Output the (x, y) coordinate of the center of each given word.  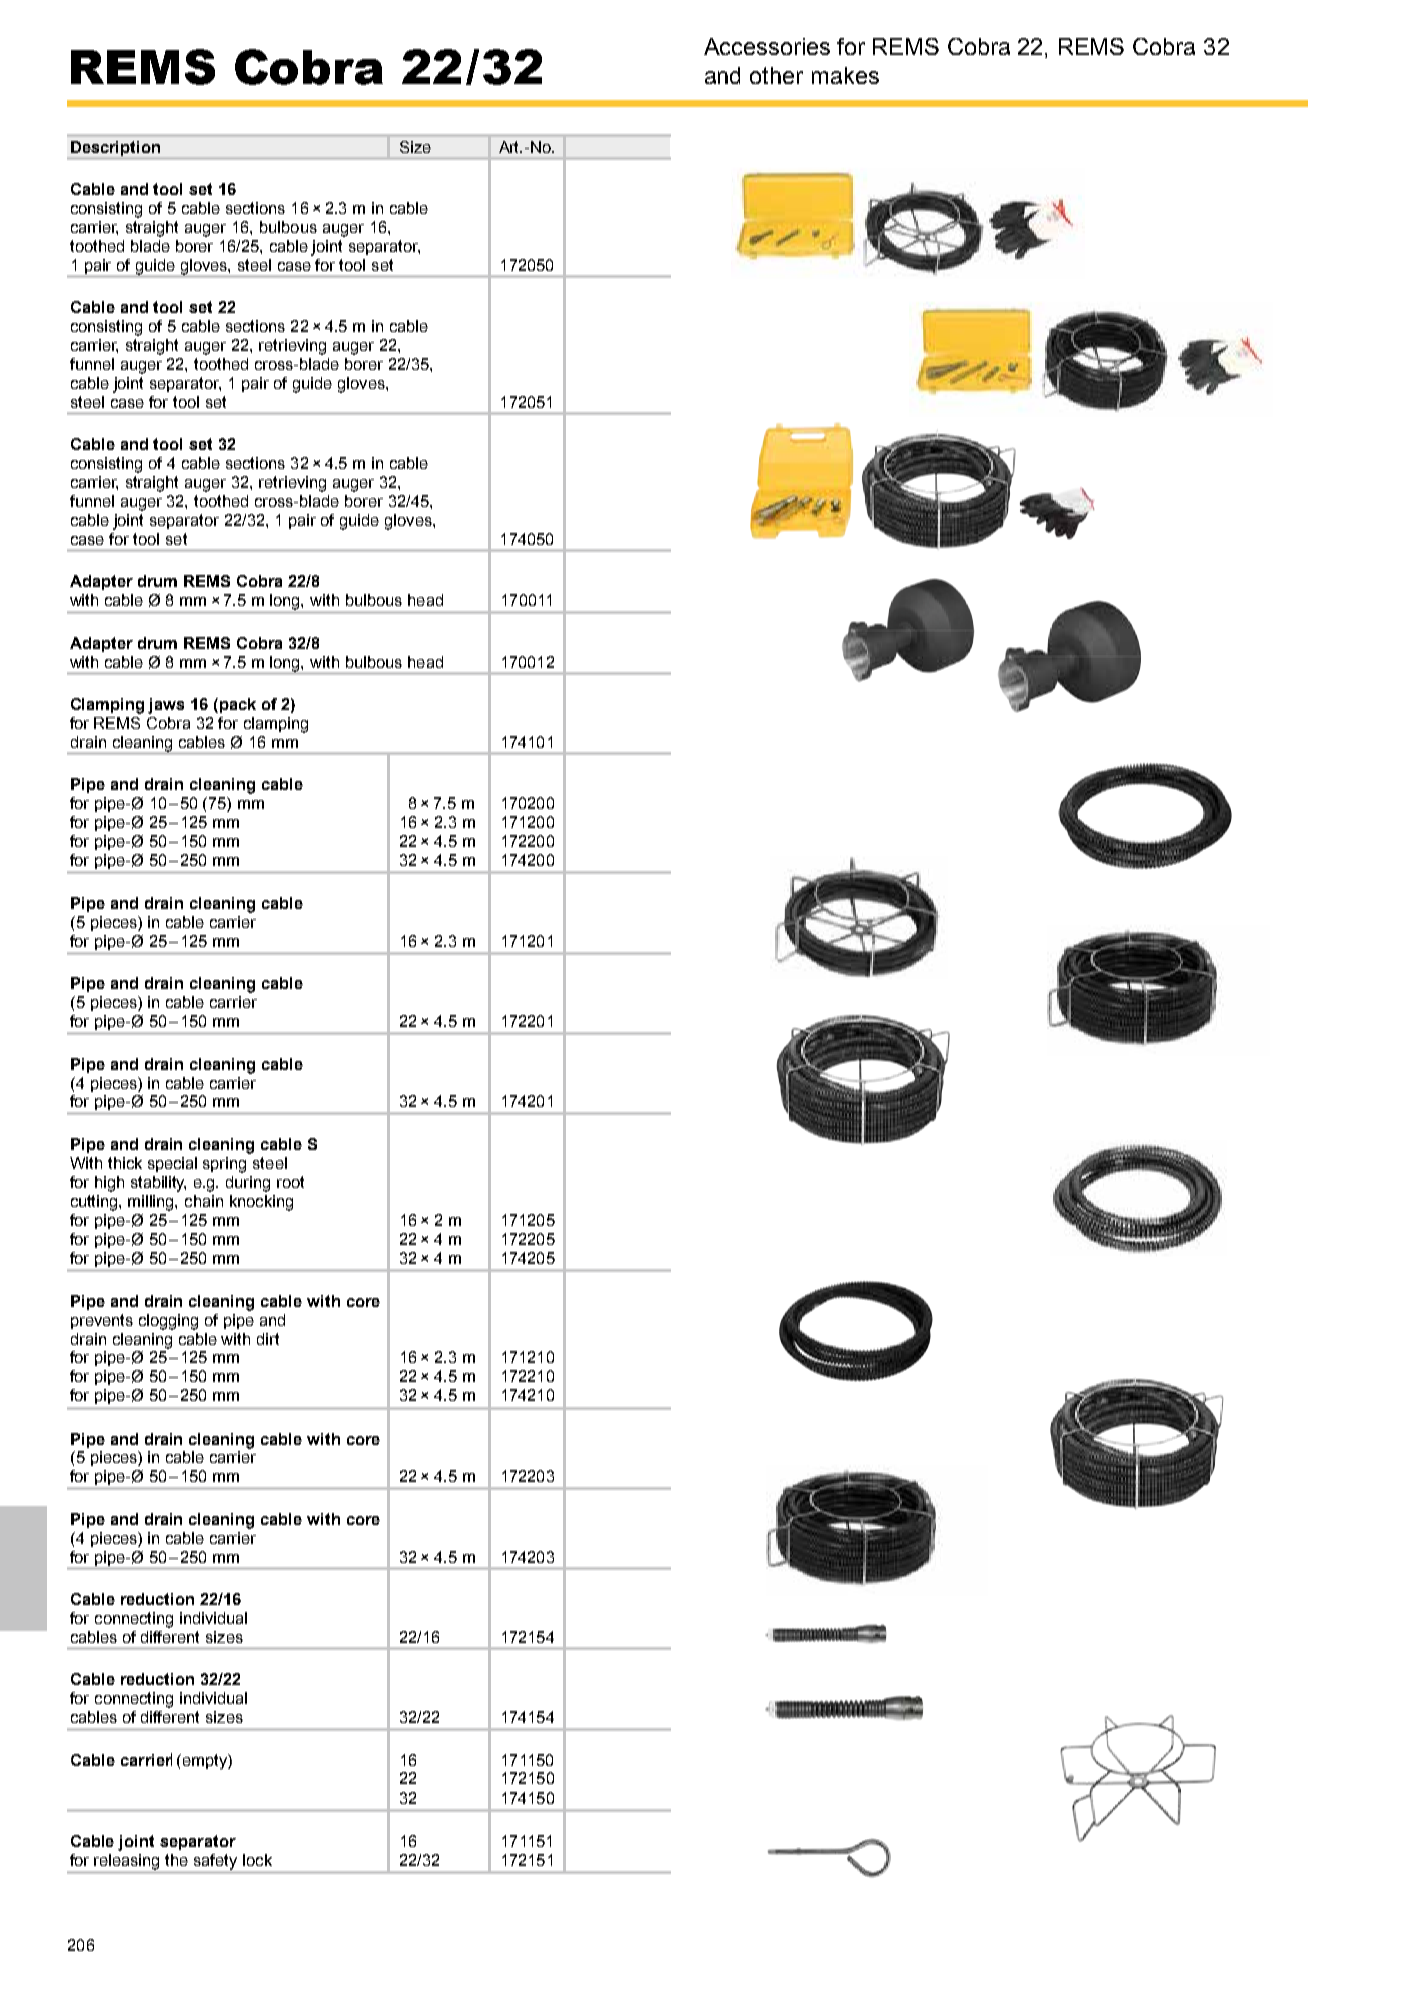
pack (238, 705)
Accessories (767, 46)
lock (257, 1860)
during (248, 1184)
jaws (166, 706)
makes (845, 75)
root (290, 1182)
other (776, 75)
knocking (261, 1203)
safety (215, 1862)
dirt (268, 1339)
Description (115, 148)
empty (204, 1762)
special (172, 1164)
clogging (168, 1322)
